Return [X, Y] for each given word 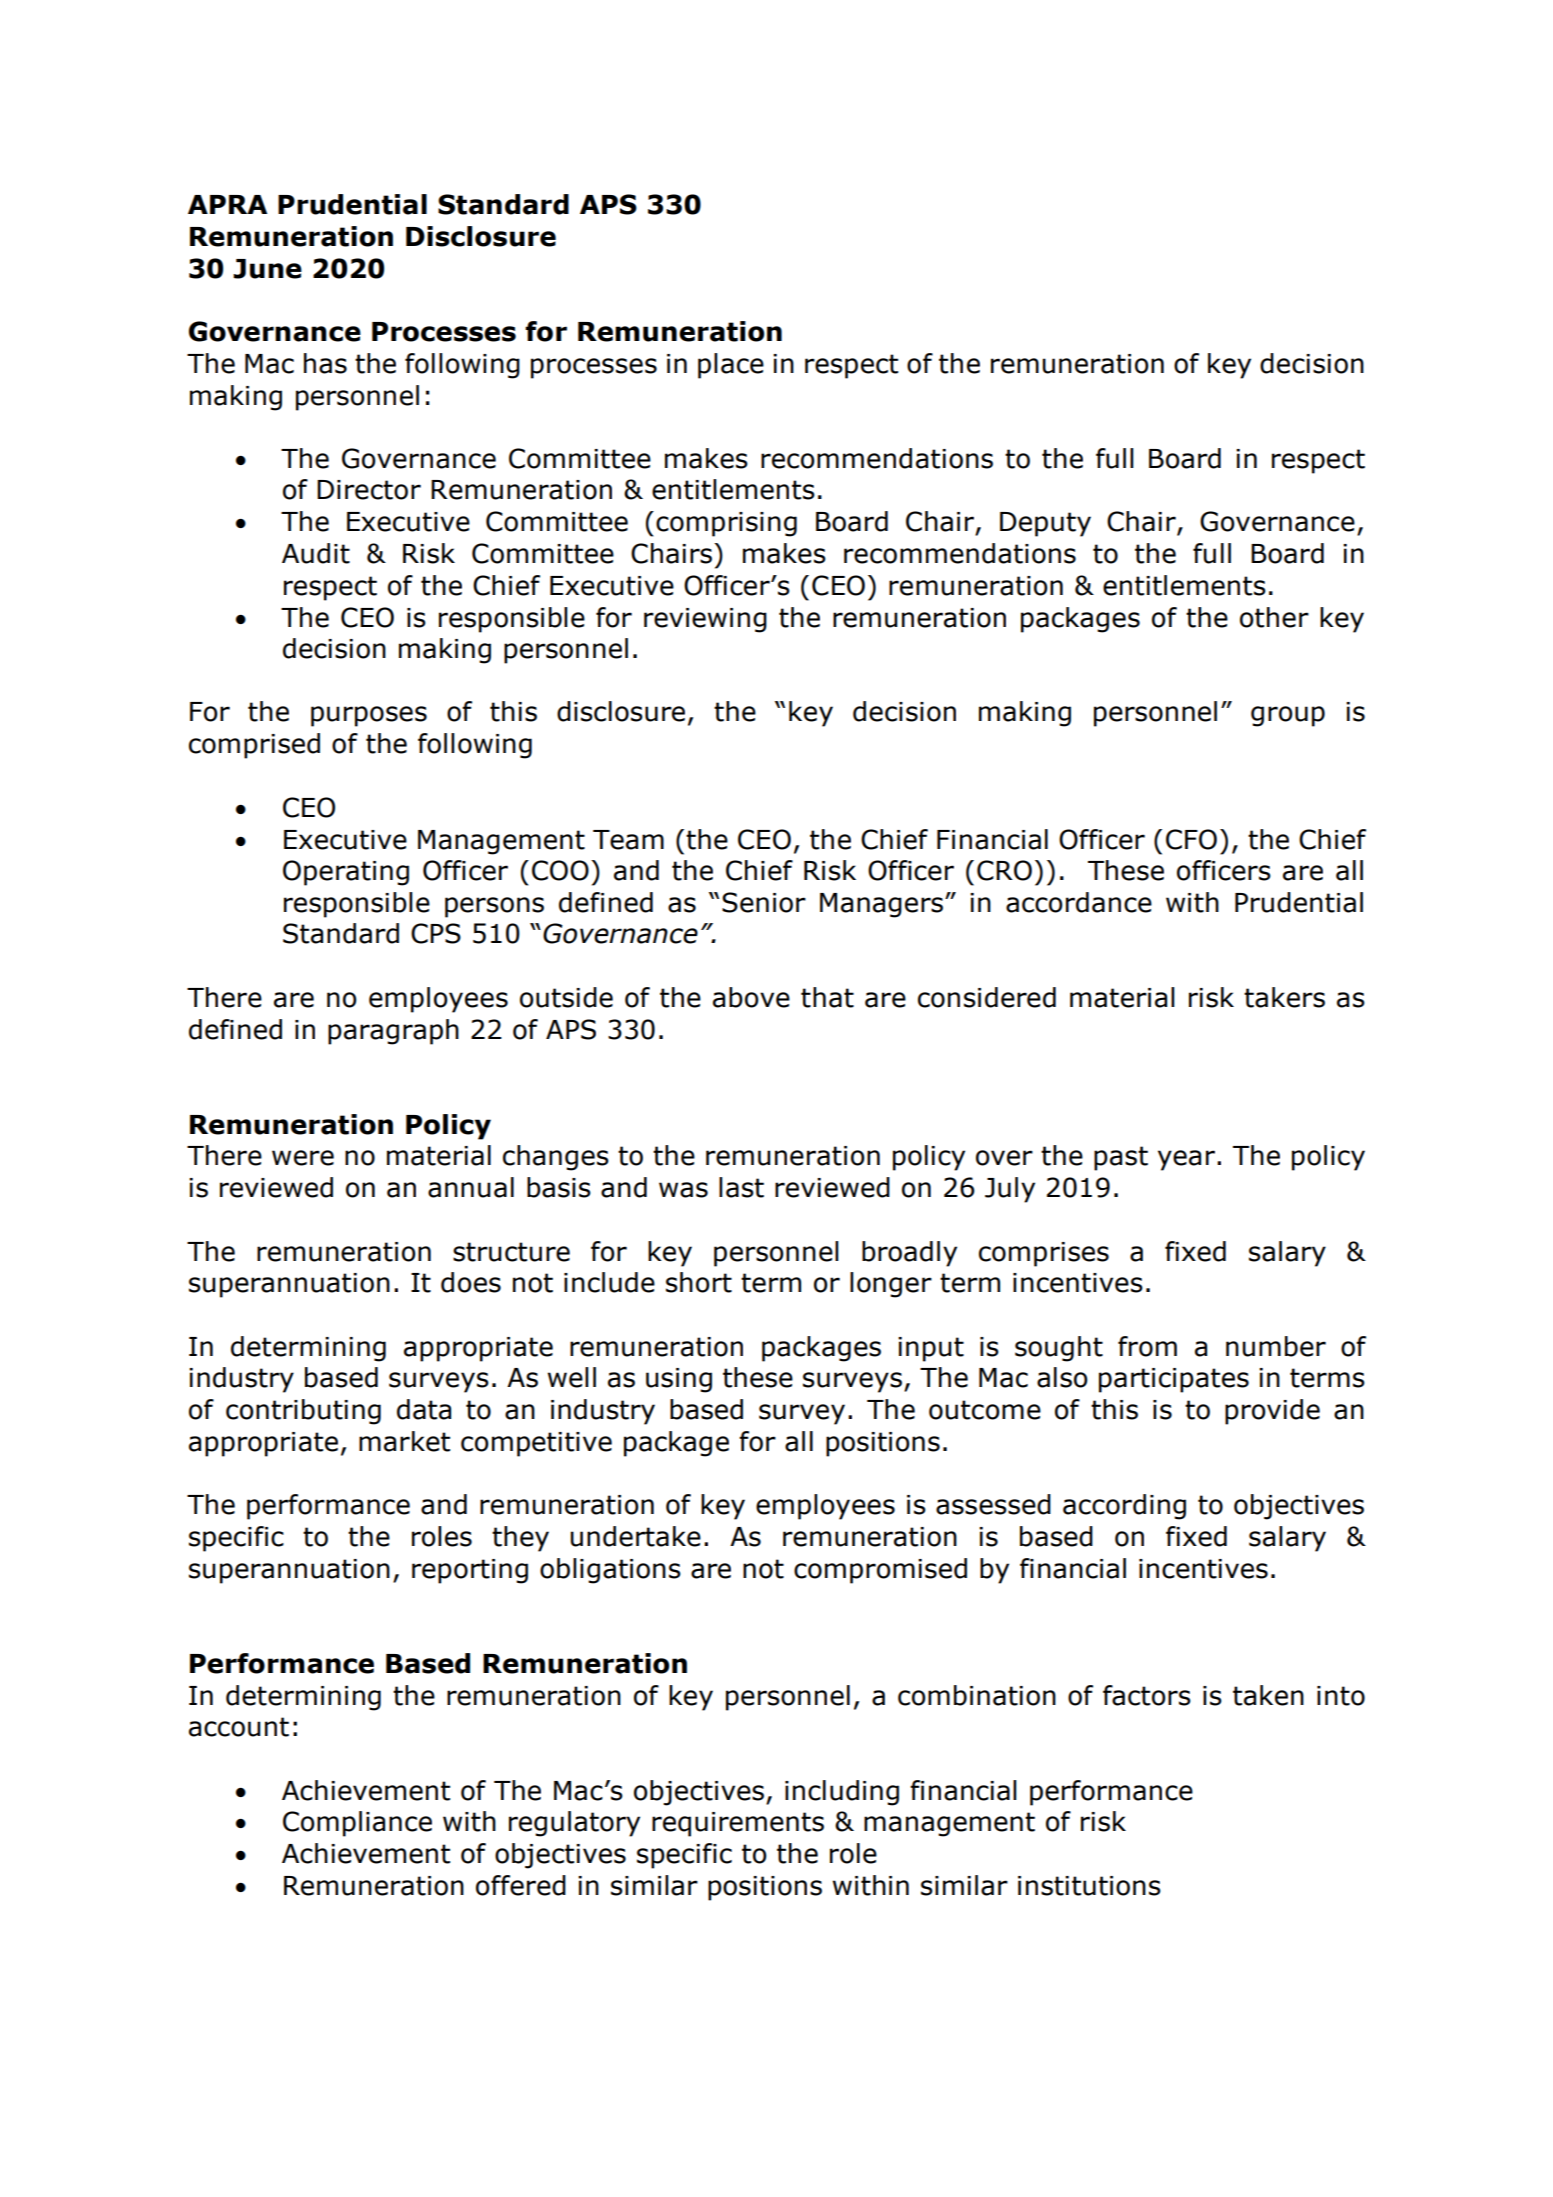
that [827, 997]
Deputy [1045, 524]
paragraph [393, 1032]
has [325, 363]
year [1188, 1160]
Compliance [357, 1824]
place [731, 366]
